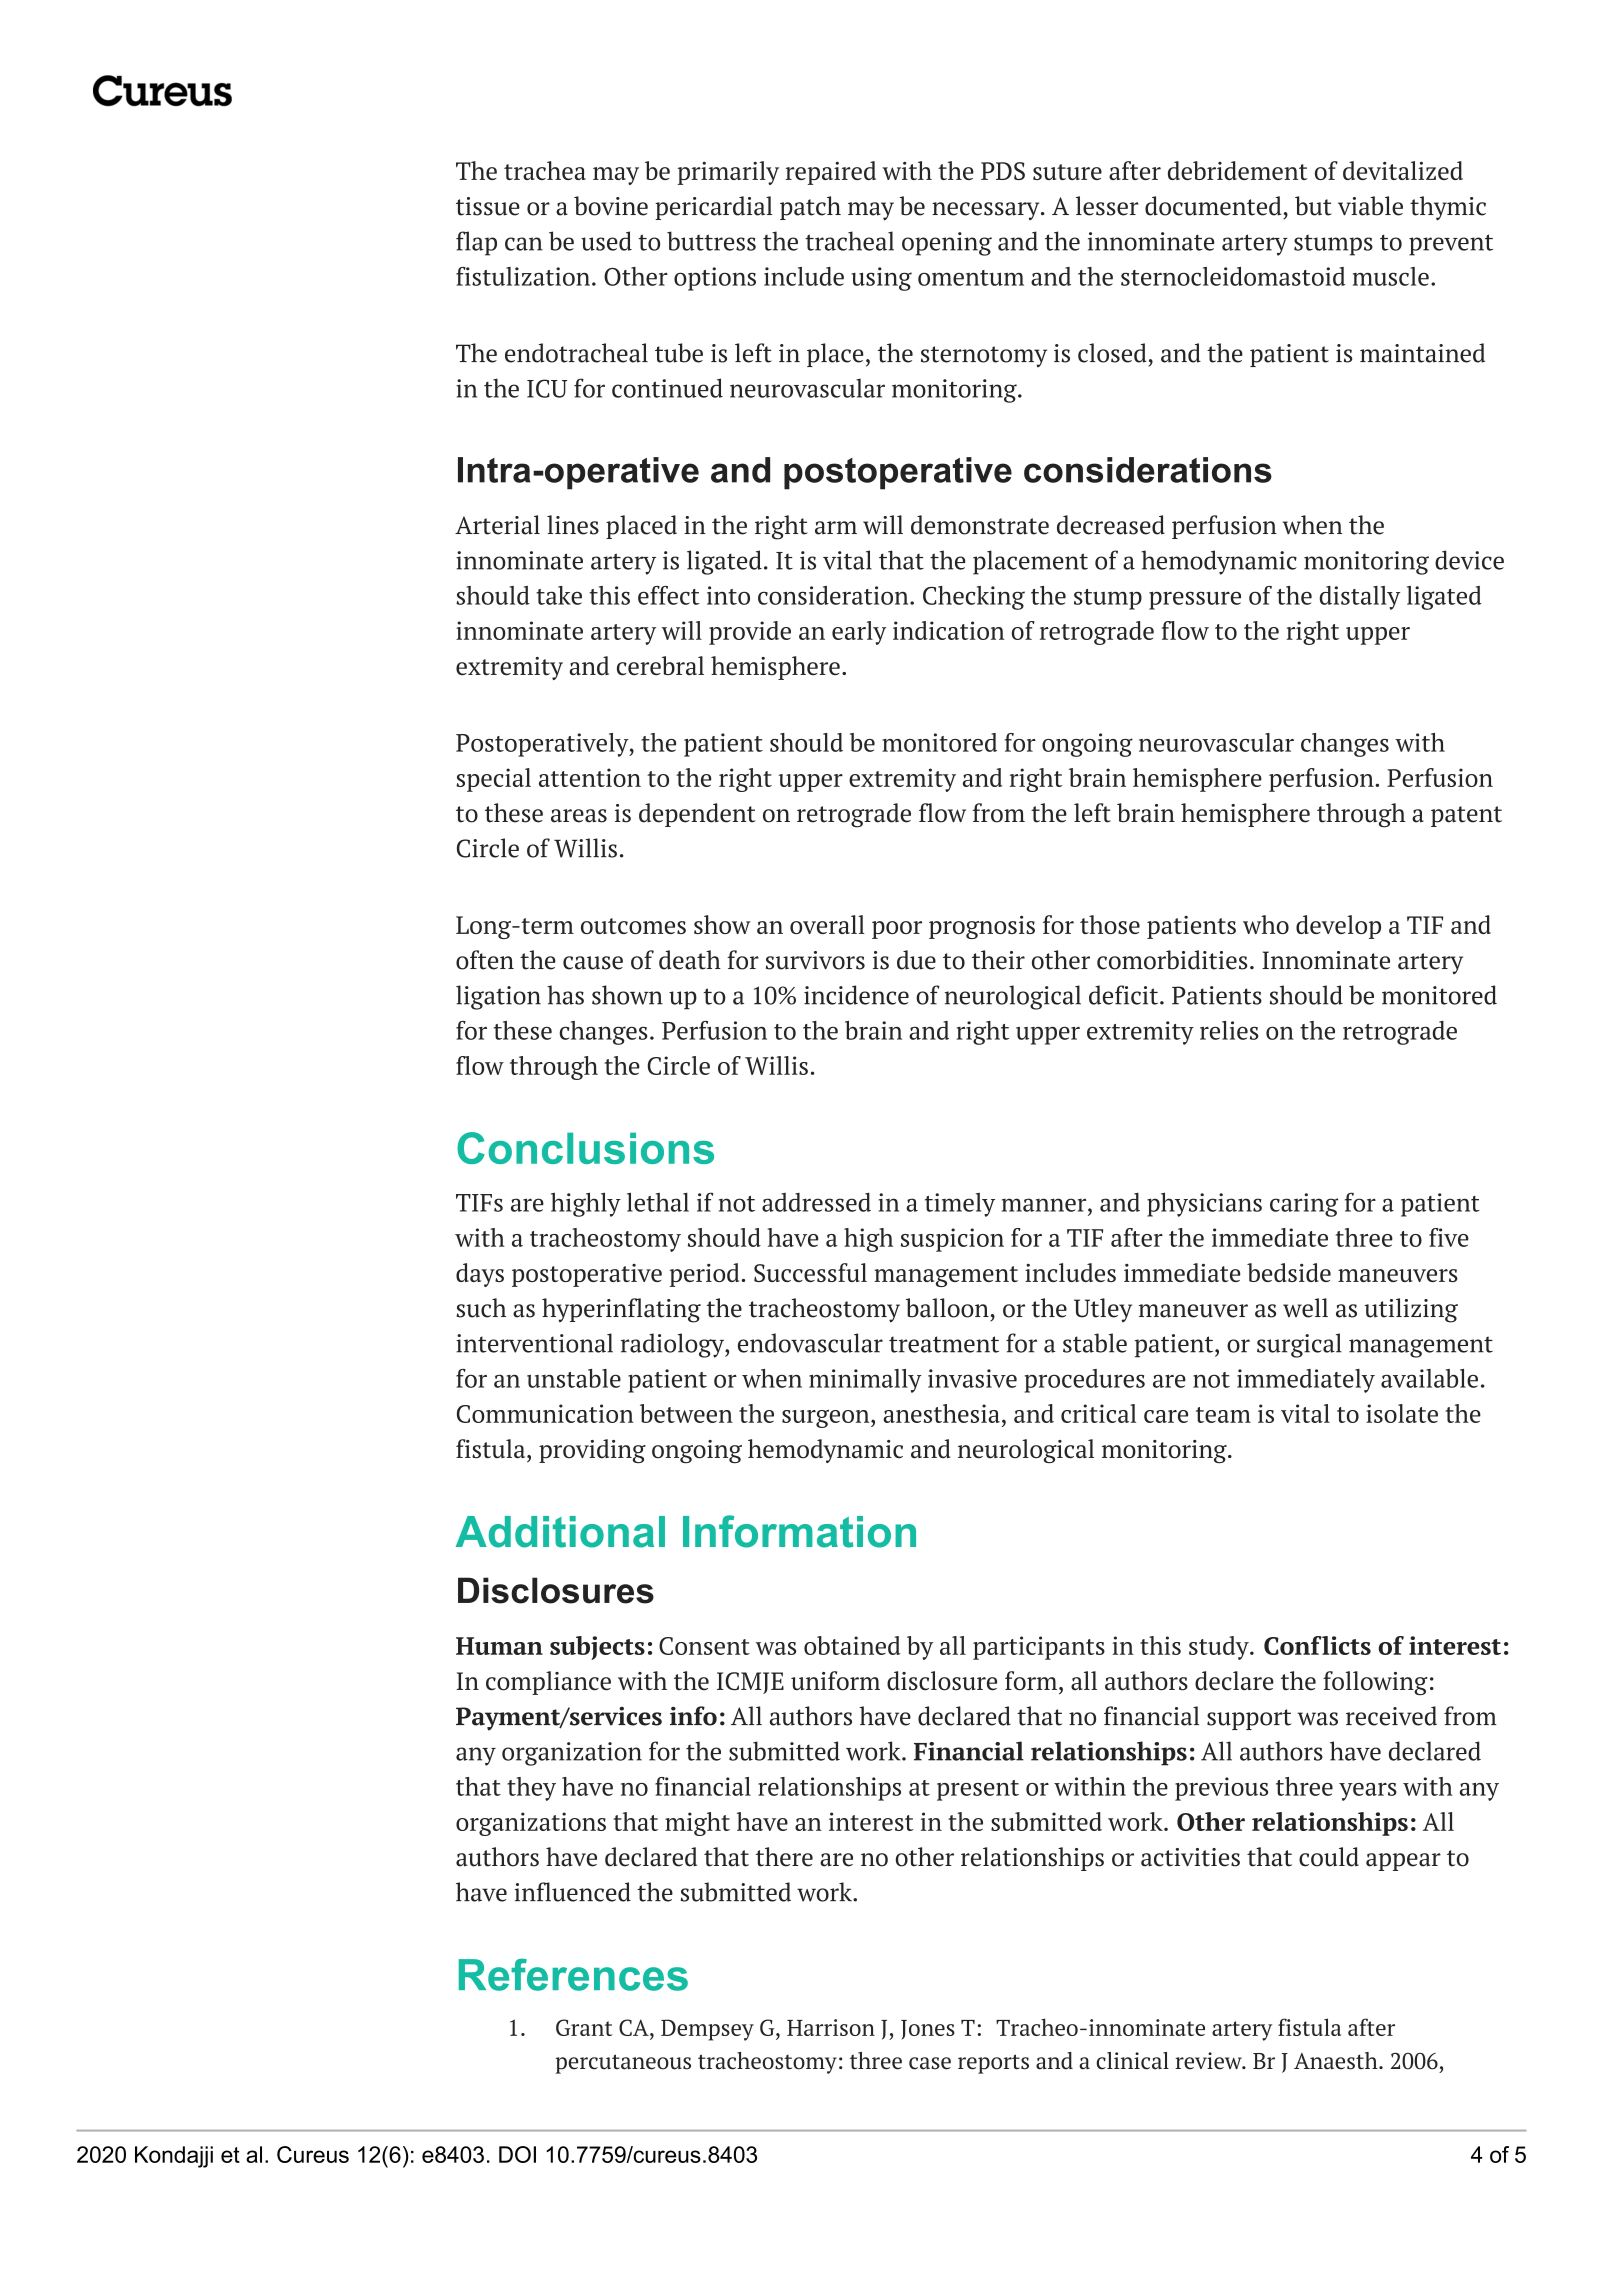  What do you see at coordinates (1360, 598) in the screenshot?
I see `distally` at bounding box center [1360, 598].
